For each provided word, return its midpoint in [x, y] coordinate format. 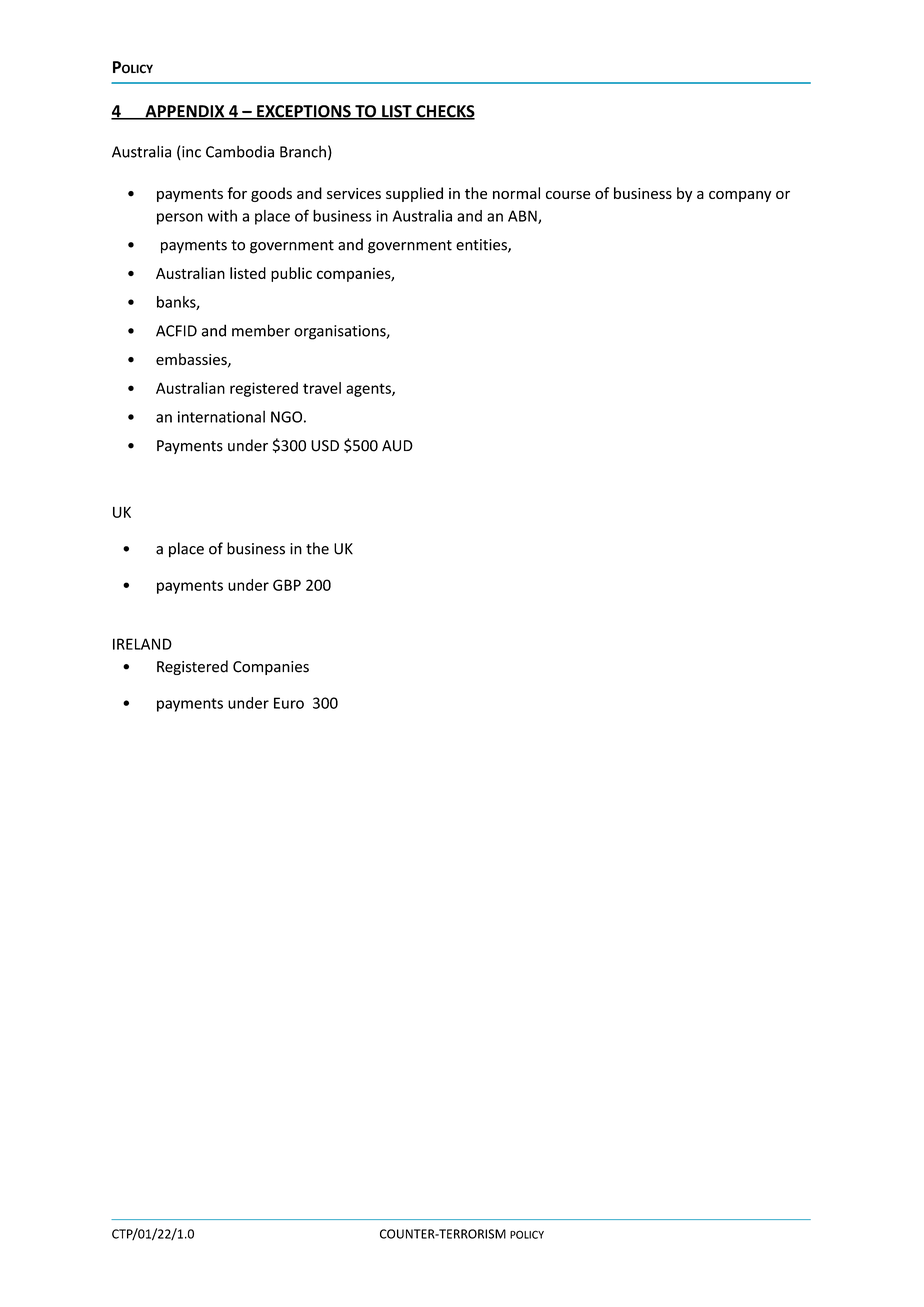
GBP [287, 585]
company [740, 196]
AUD [397, 446]
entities [482, 246]
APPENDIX [185, 112]
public [291, 274]
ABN [523, 217]
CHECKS [444, 112]
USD [325, 446]
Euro [289, 703]
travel [322, 388]
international [221, 416]
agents [369, 390]
